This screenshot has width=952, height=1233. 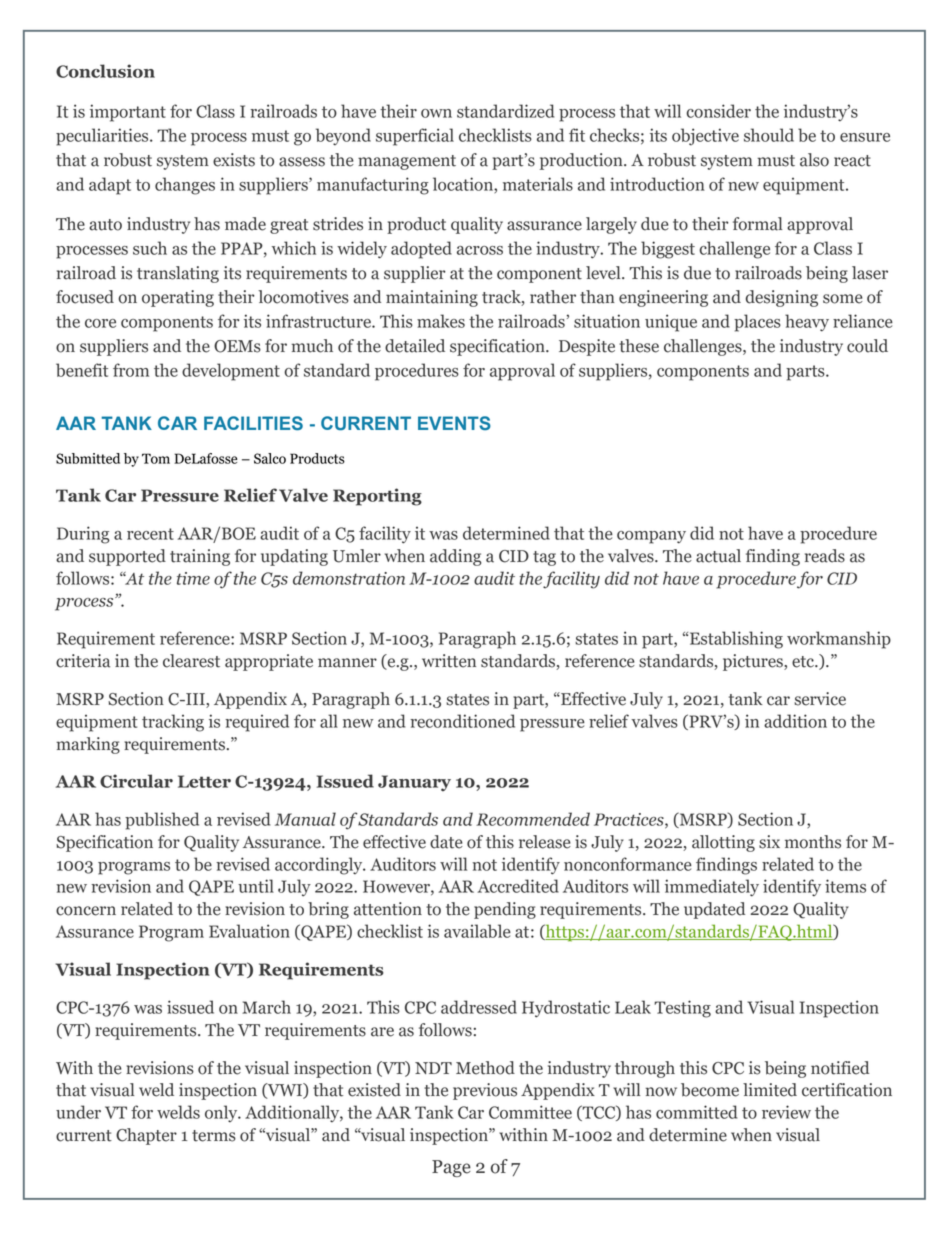 I want to click on should, so click(x=769, y=135).
